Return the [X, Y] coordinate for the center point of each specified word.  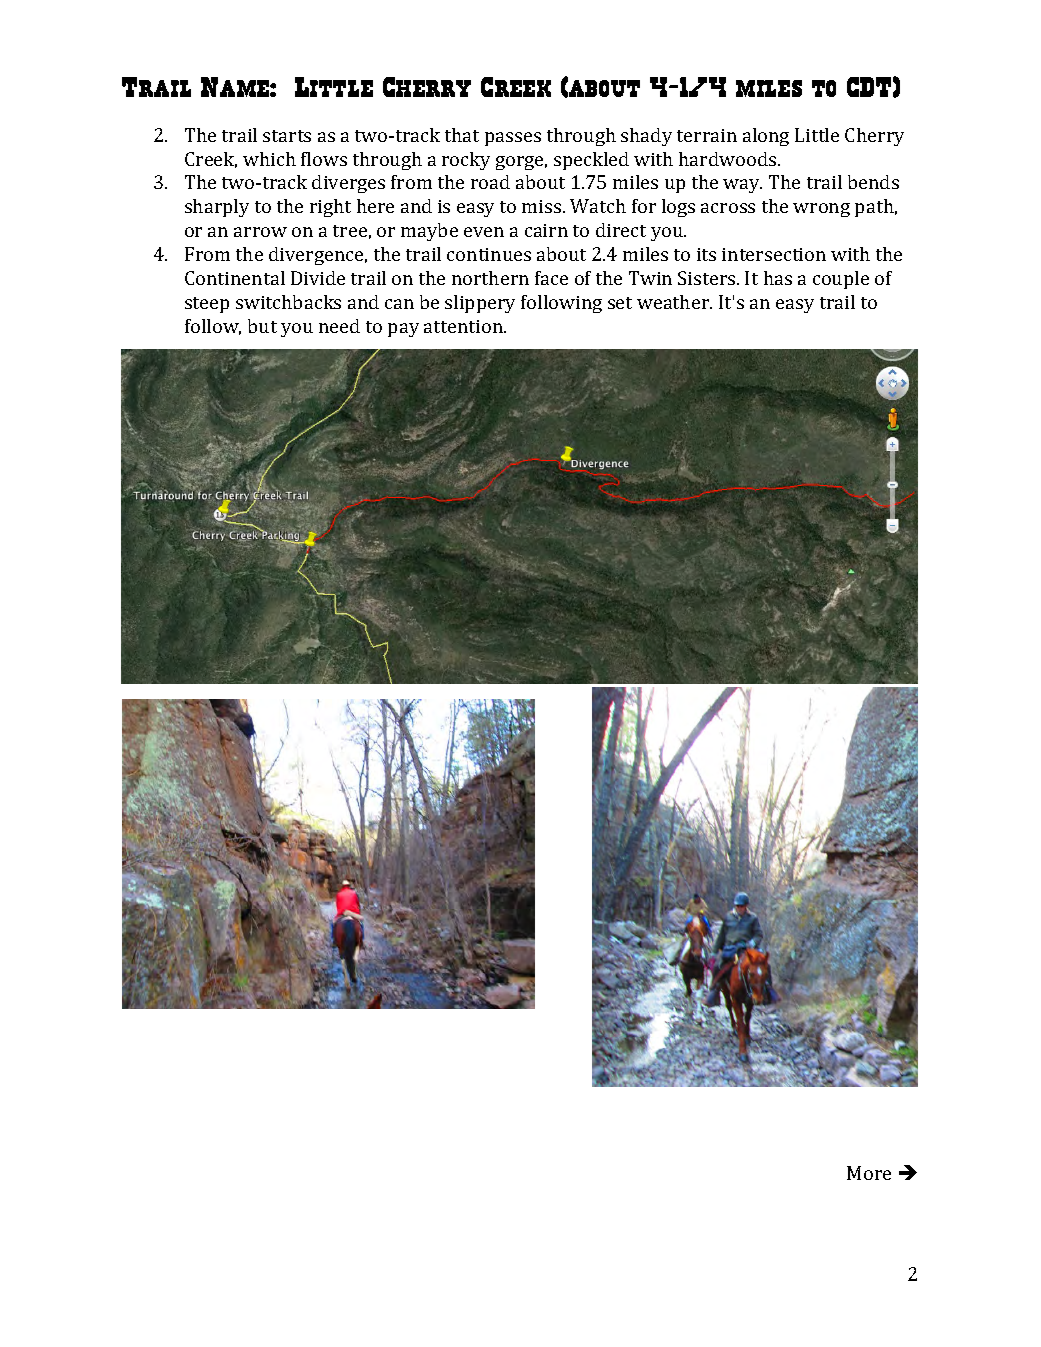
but [262, 326]
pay [403, 330]
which [269, 159]
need [339, 326]
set [620, 303]
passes [513, 139]
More [869, 1173]
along [766, 137]
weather [674, 302]
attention [465, 326]
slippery [480, 304]
